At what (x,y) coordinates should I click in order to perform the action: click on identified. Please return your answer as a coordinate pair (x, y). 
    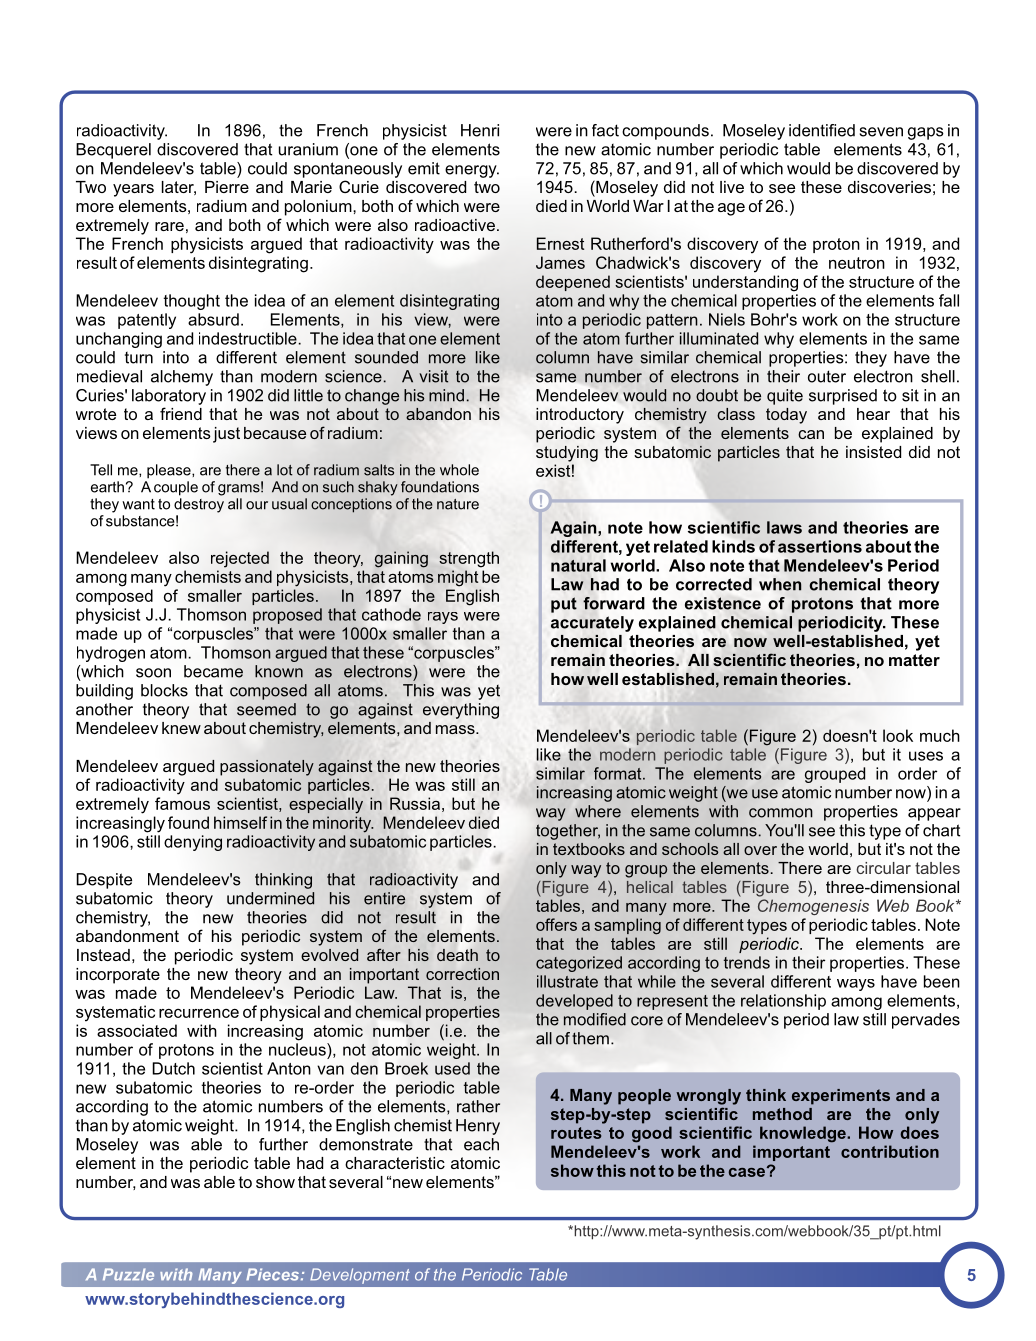
    Looking at the image, I should click on (822, 130).
